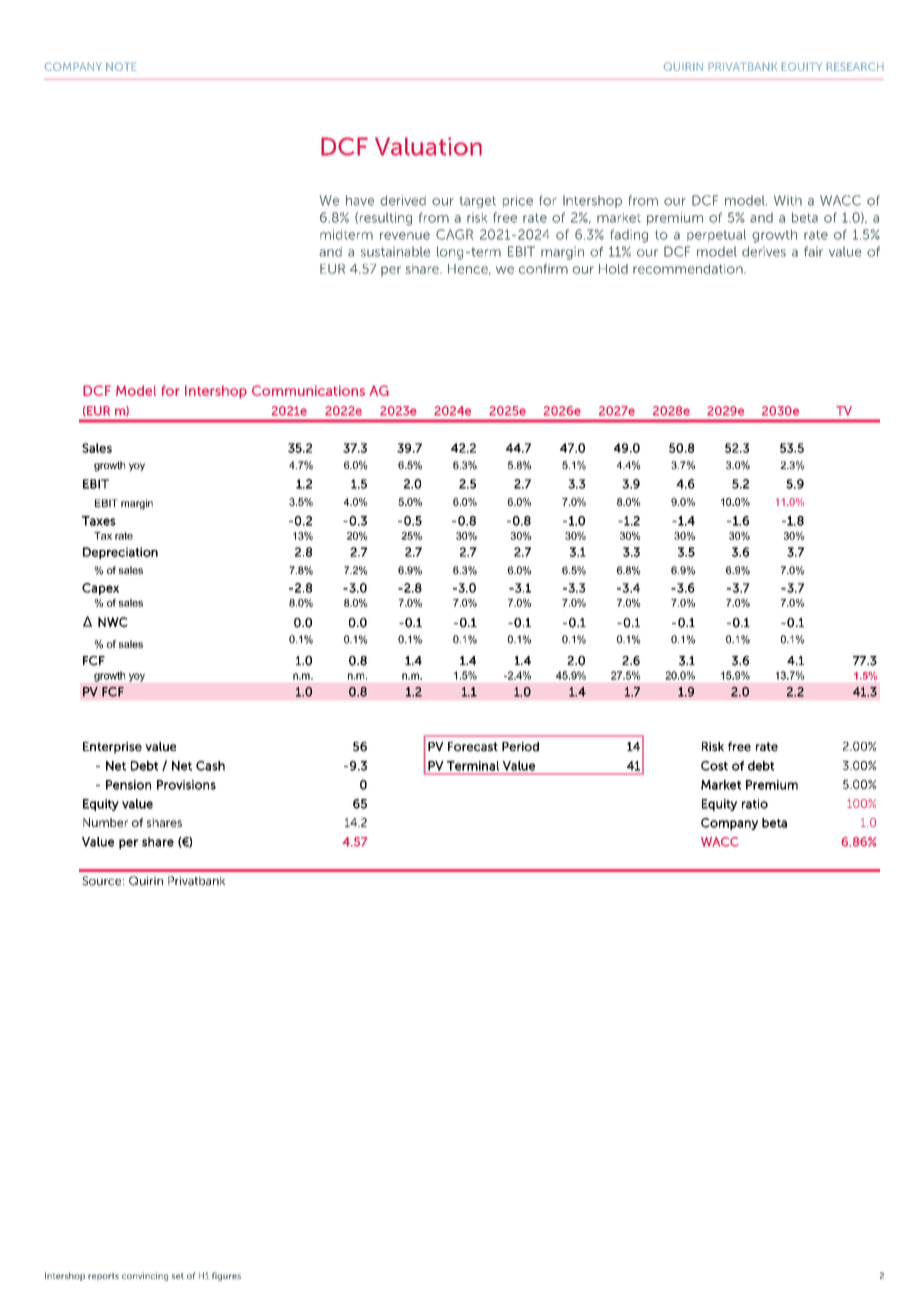  What do you see at coordinates (855, 66) in the screenshot?
I see `RESEARCH` at bounding box center [855, 66].
